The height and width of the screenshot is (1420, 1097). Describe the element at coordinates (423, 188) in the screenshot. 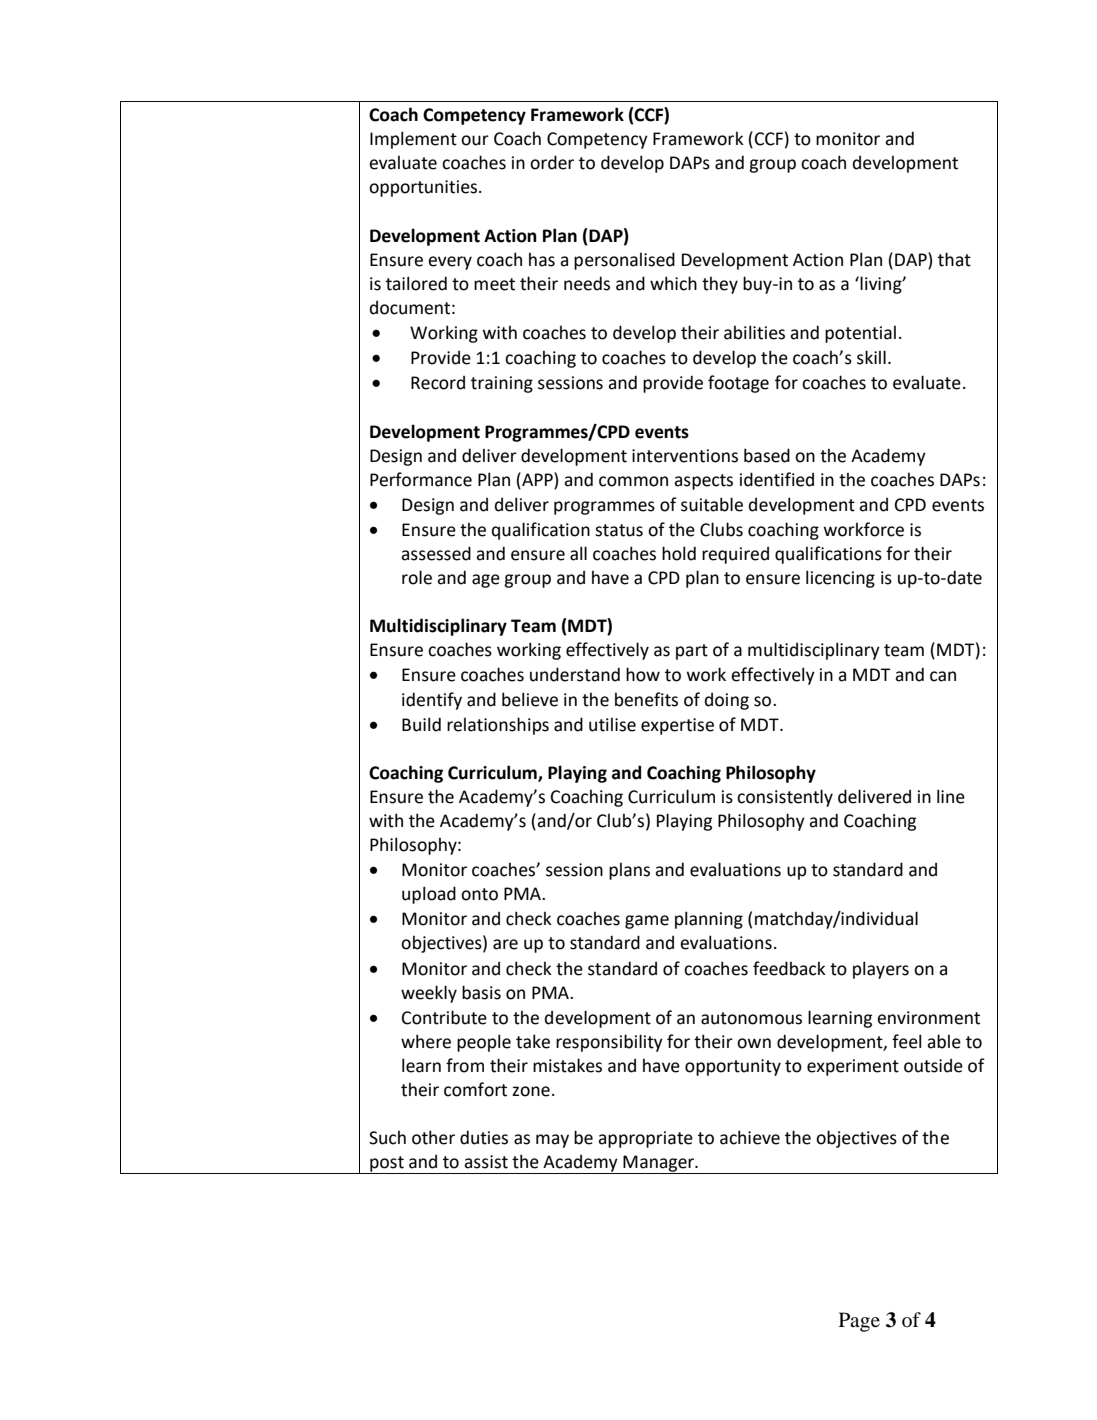

I see `opportunities` at that location.
